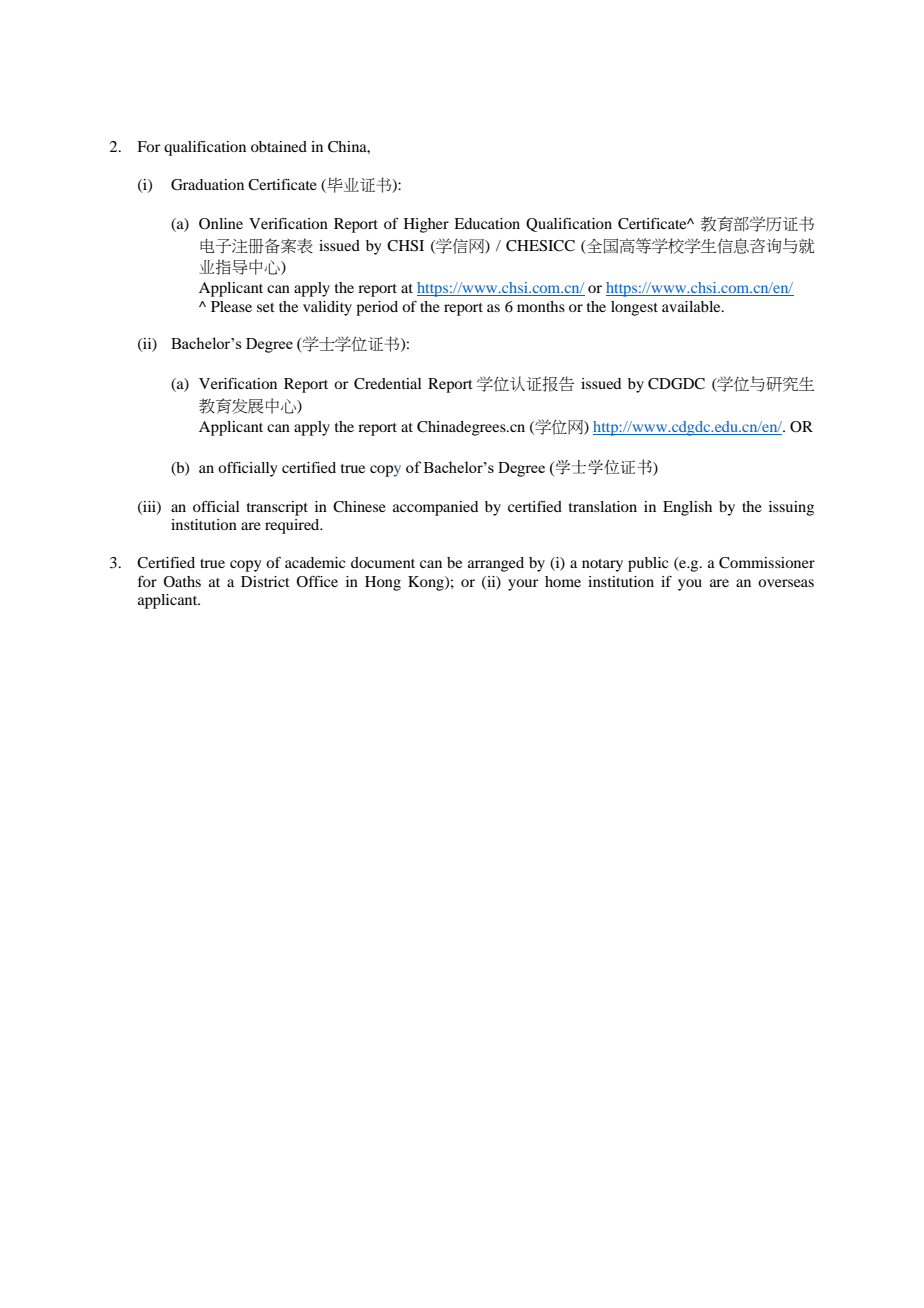 The width and height of the screenshot is (924, 1308). Describe the element at coordinates (541, 306) in the screenshot. I see `months` at that location.
